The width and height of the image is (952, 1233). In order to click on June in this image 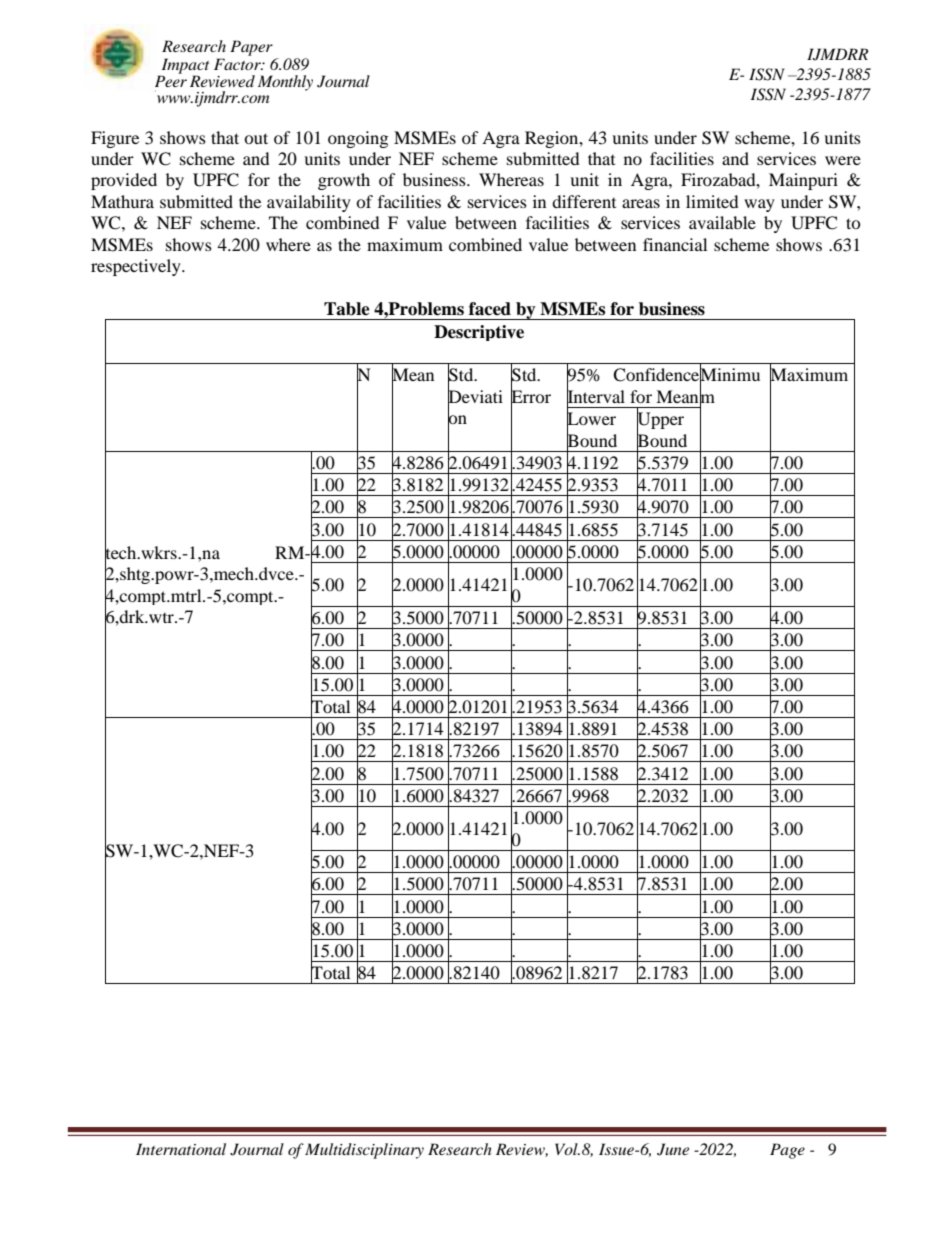, I will do `click(673, 1149)`.
